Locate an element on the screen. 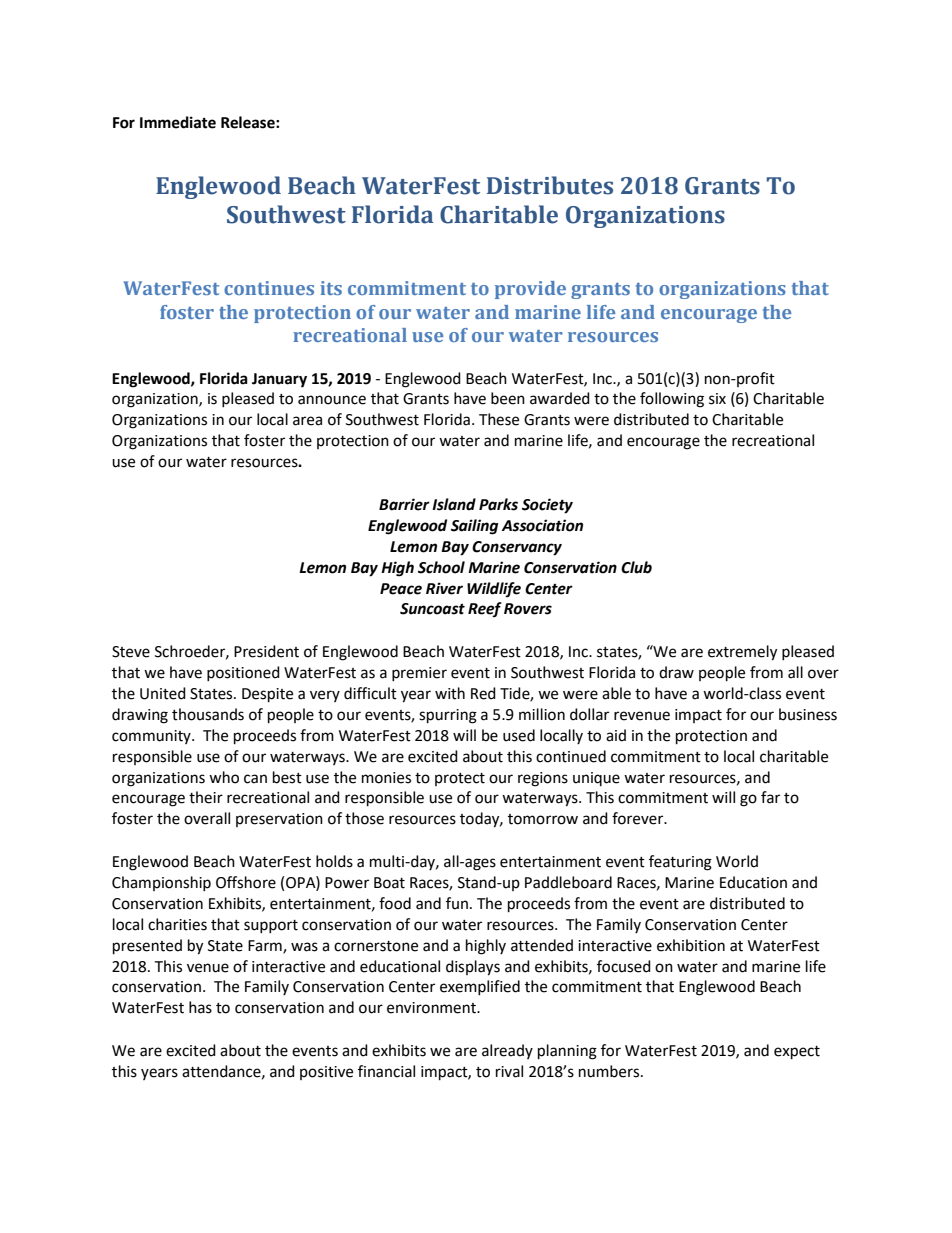 The image size is (952, 1233). Immediate is located at coordinates (178, 122).
